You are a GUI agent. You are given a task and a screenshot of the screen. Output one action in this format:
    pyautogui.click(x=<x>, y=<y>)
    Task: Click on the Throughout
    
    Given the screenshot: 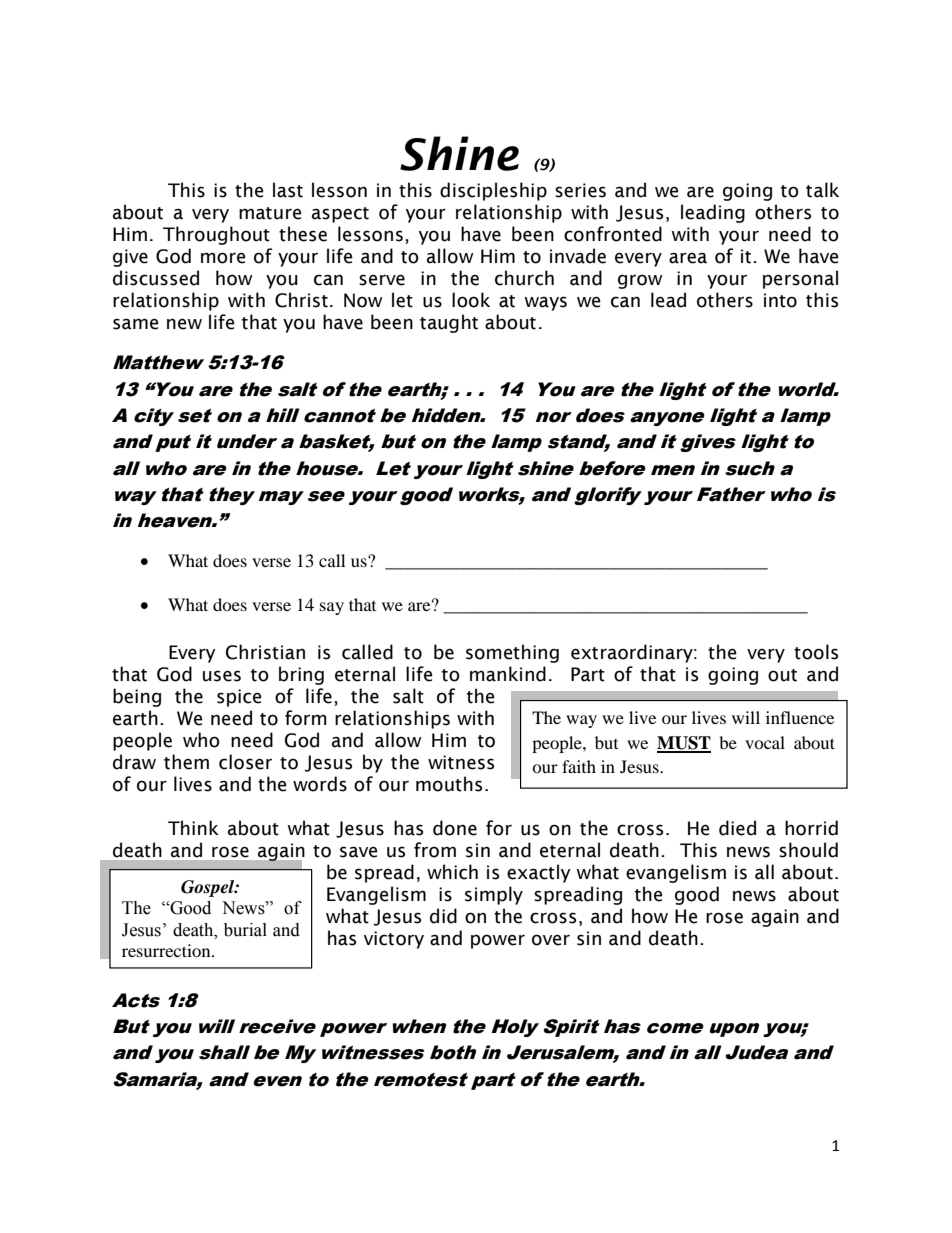 What is the action you would take?
    pyautogui.click(x=216, y=235)
